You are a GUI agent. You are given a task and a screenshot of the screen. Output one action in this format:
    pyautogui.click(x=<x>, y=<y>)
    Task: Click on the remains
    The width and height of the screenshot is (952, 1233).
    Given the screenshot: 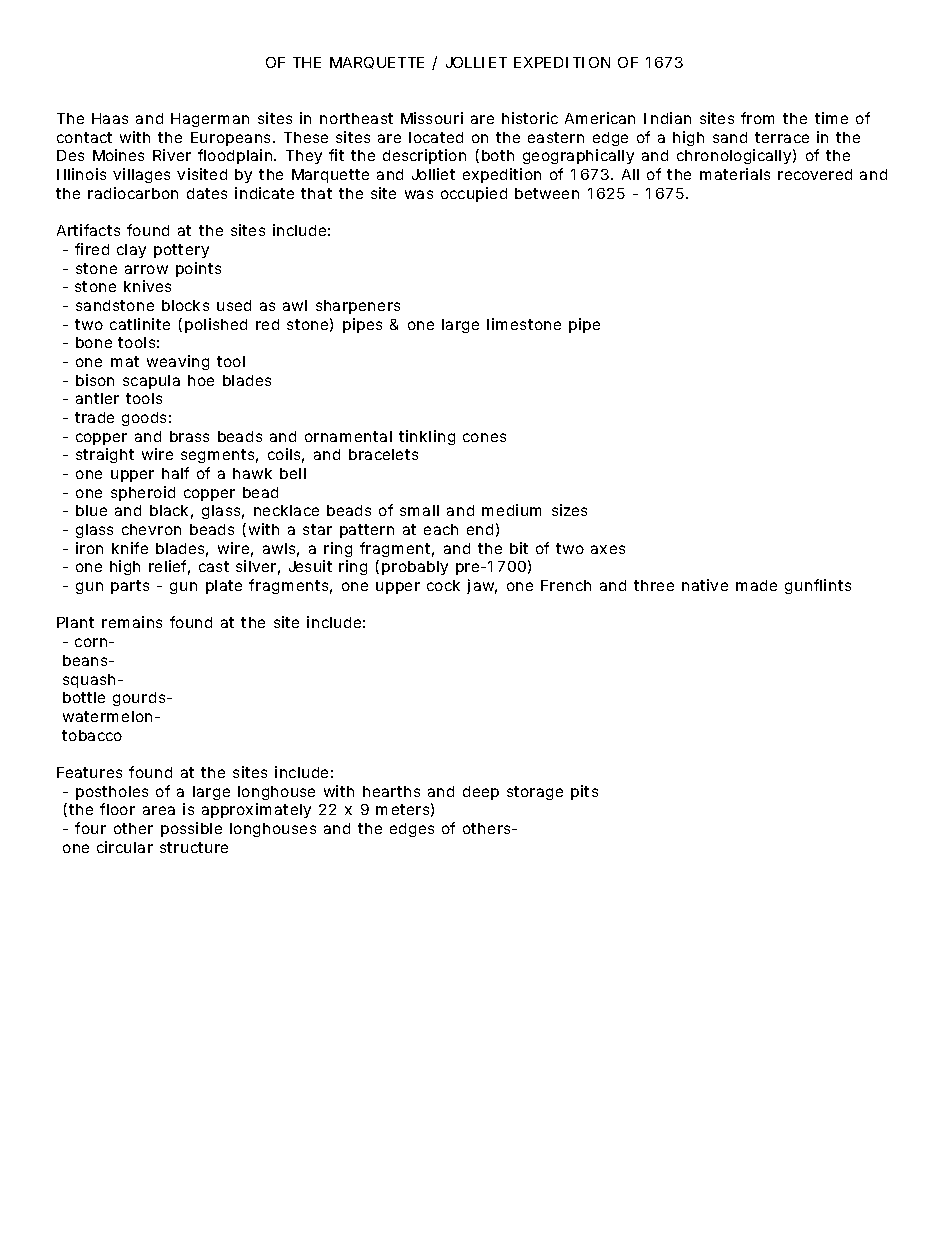 What is the action you would take?
    pyautogui.click(x=132, y=622)
